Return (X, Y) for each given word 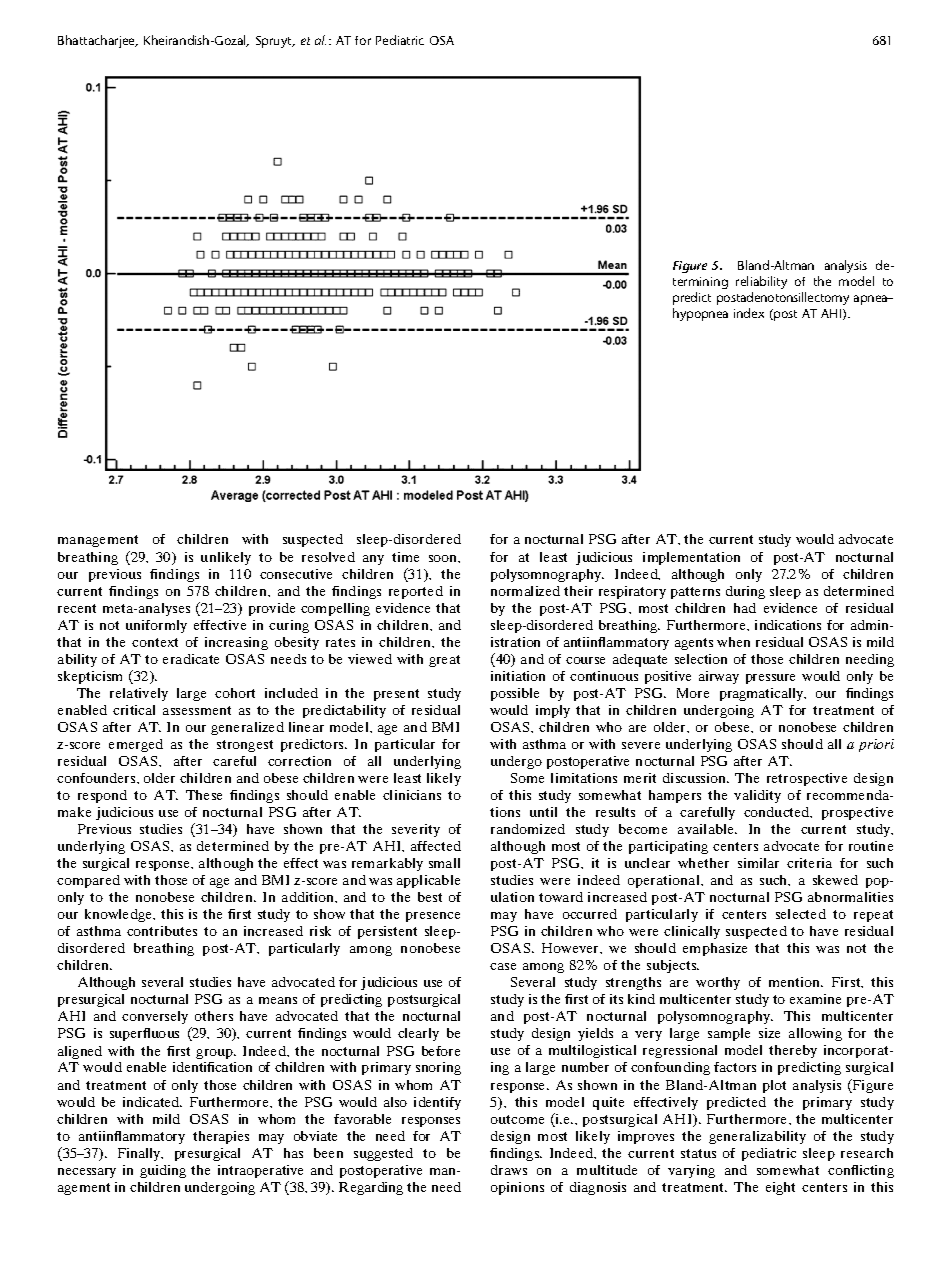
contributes (162, 931)
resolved (328, 557)
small (444, 863)
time (405, 557)
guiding (163, 1171)
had (745, 608)
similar (758, 863)
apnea (872, 300)
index (749, 313)
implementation (691, 558)
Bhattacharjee (98, 41)
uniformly (156, 626)
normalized (525, 591)
